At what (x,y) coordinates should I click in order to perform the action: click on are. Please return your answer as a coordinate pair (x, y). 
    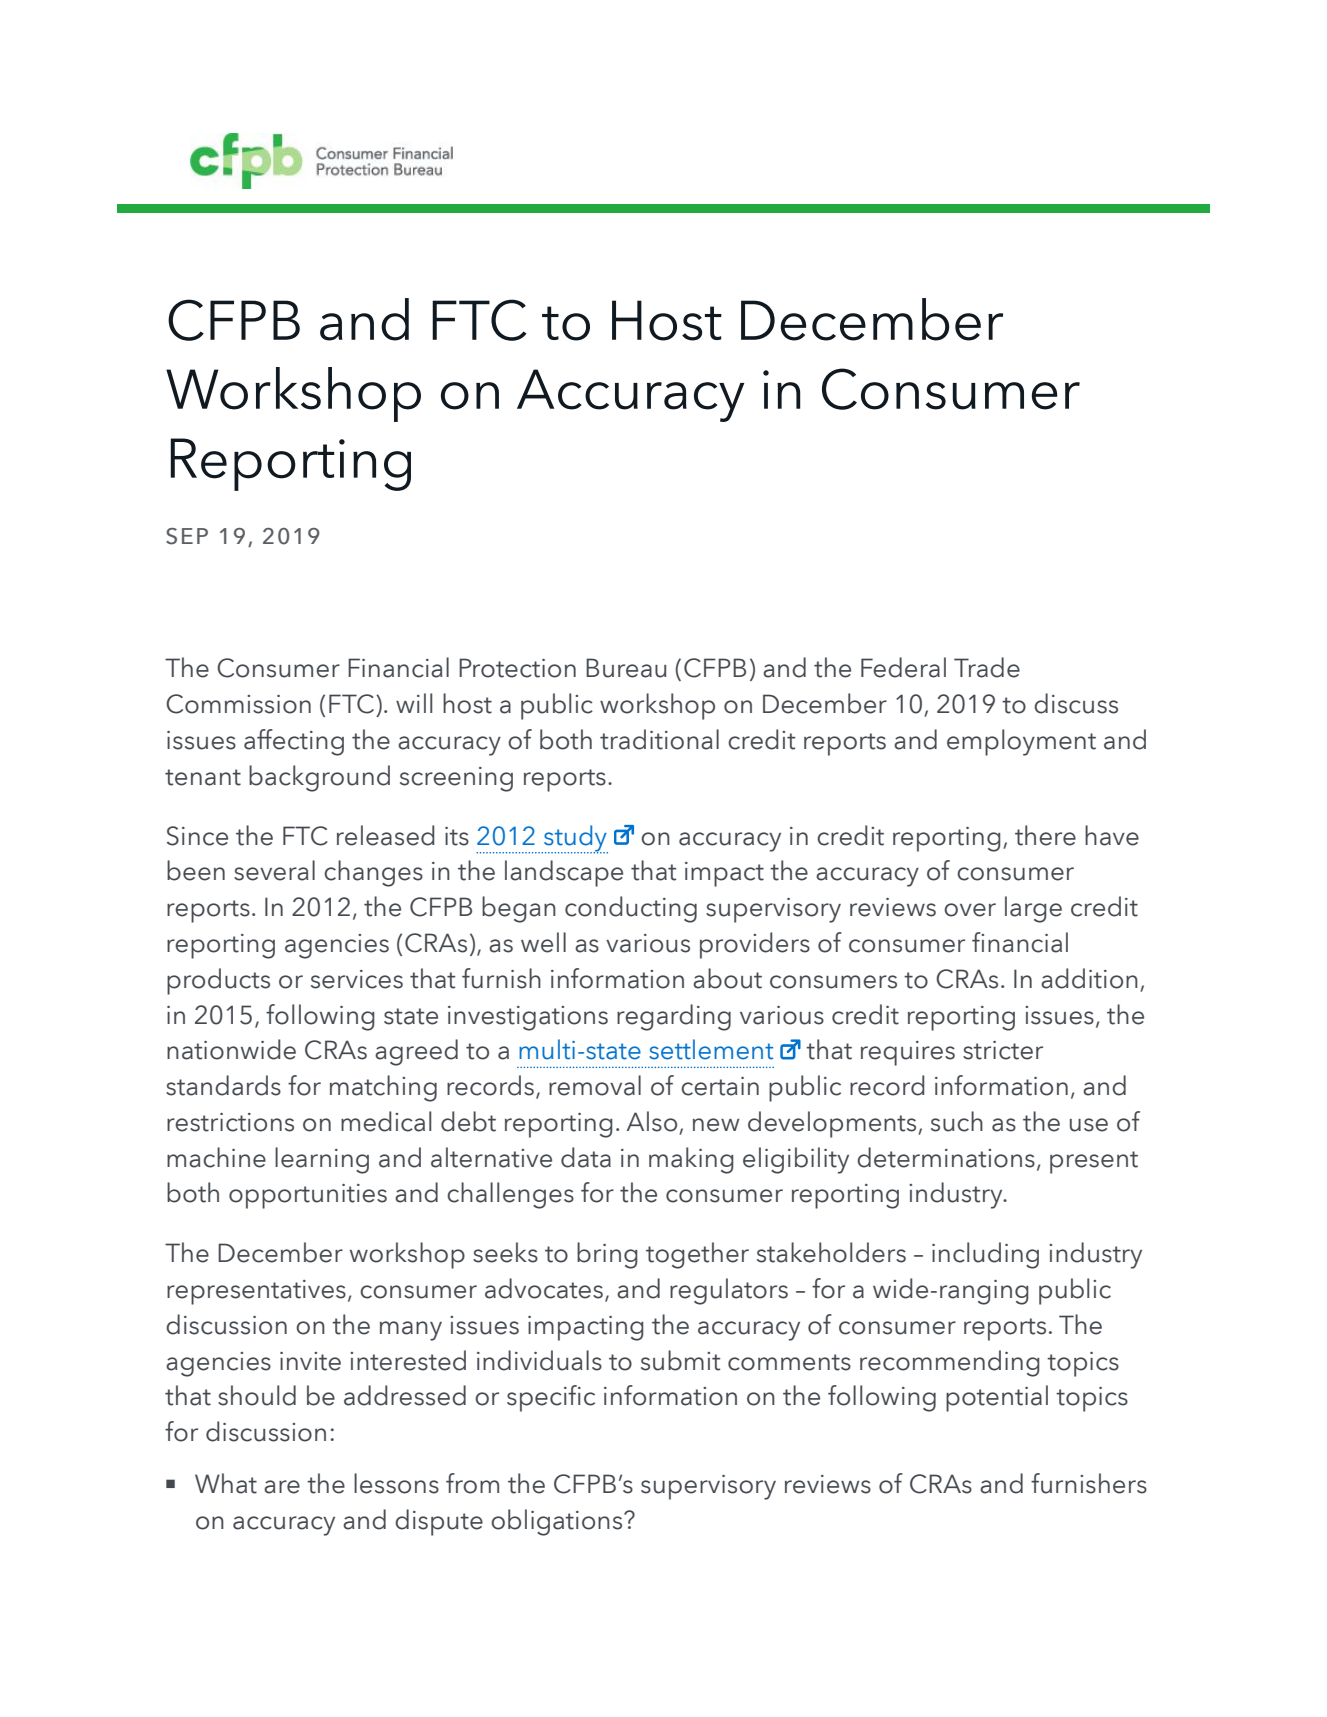
    Looking at the image, I should click on (282, 1487).
